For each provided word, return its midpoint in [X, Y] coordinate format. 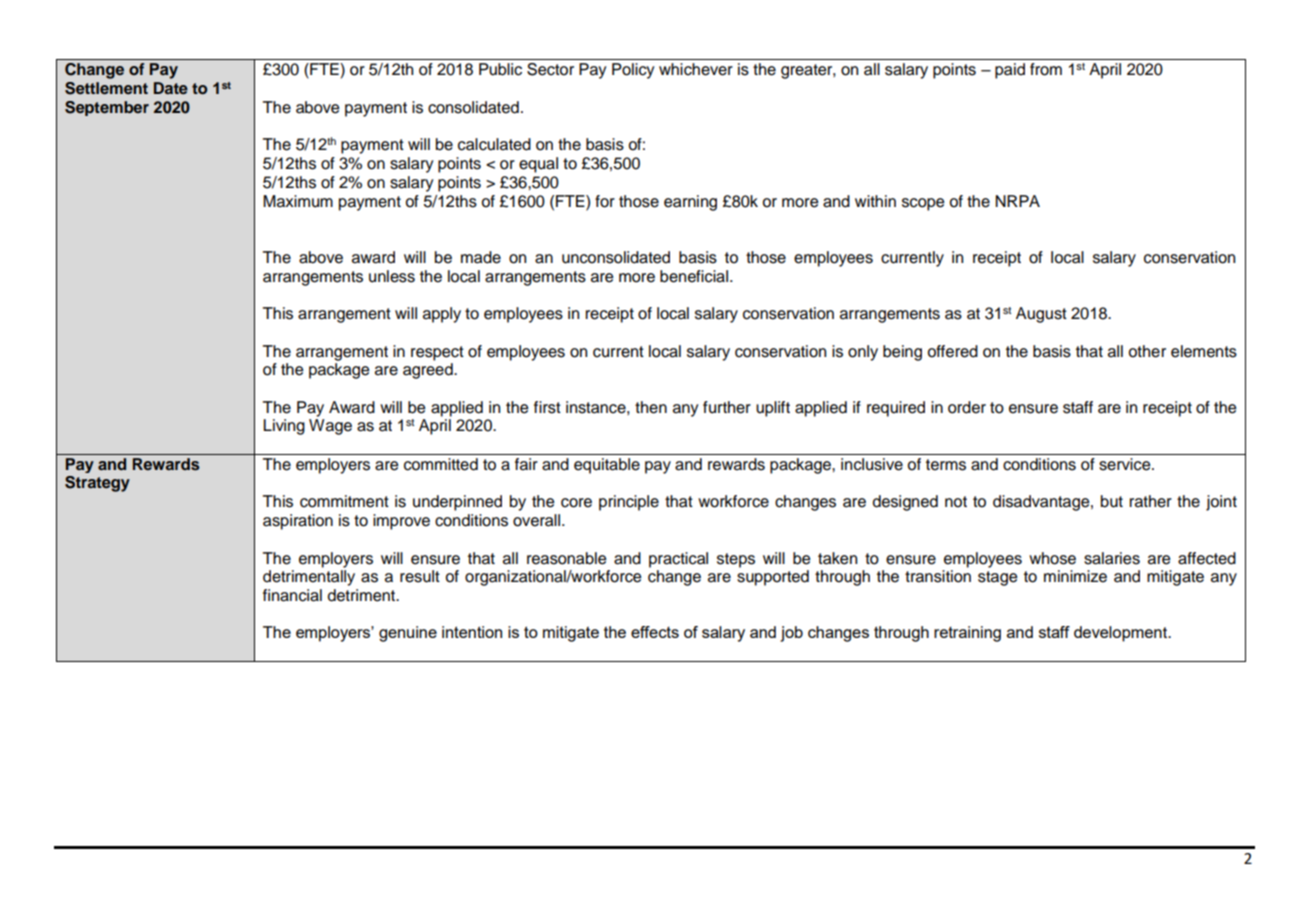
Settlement [106, 88]
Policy [633, 71]
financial [292, 595]
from [1046, 69]
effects [655, 632]
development [1122, 634]
